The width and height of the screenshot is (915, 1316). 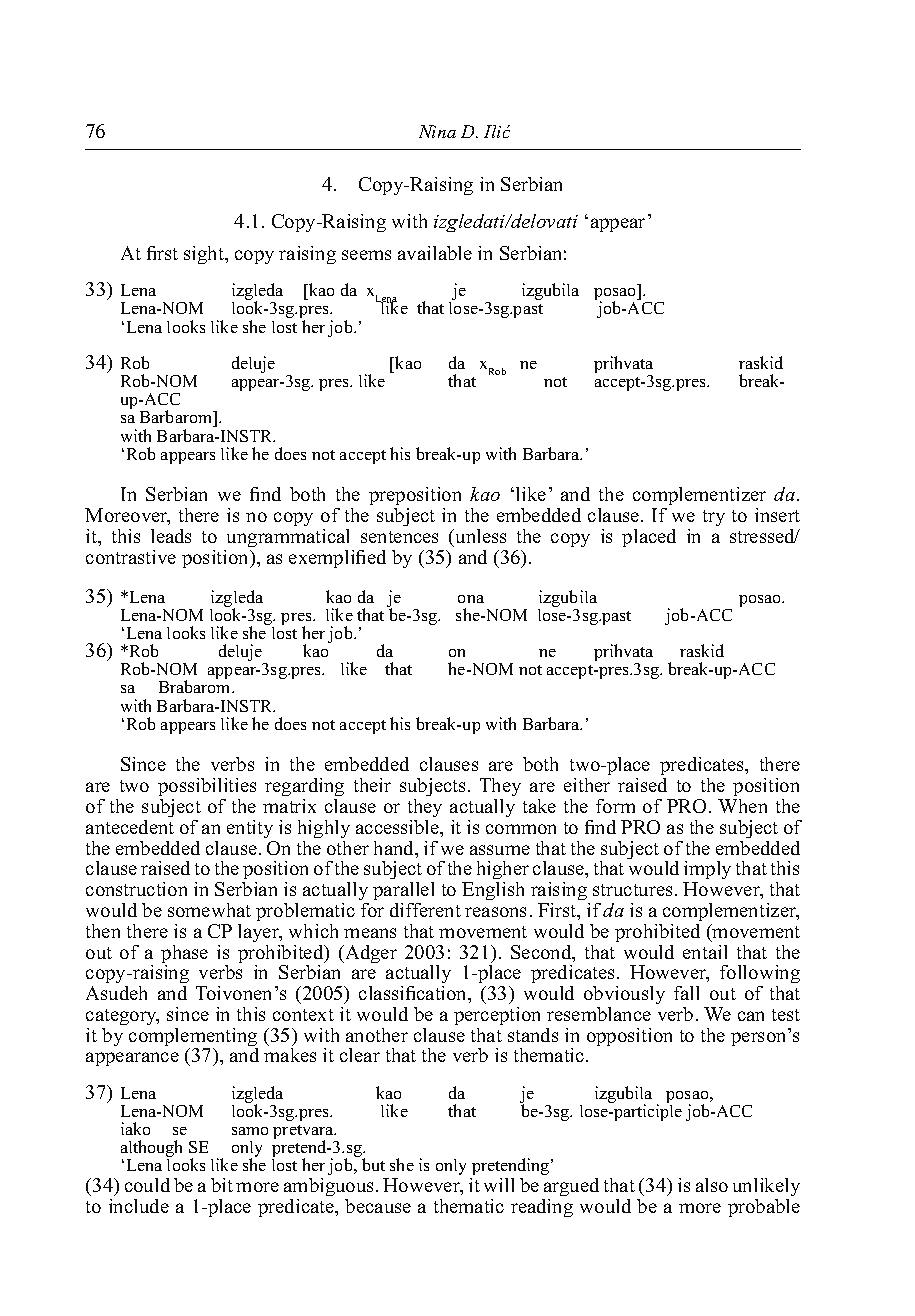 What do you see at coordinates (205, 255) in the screenshot?
I see `sight` at bounding box center [205, 255].
